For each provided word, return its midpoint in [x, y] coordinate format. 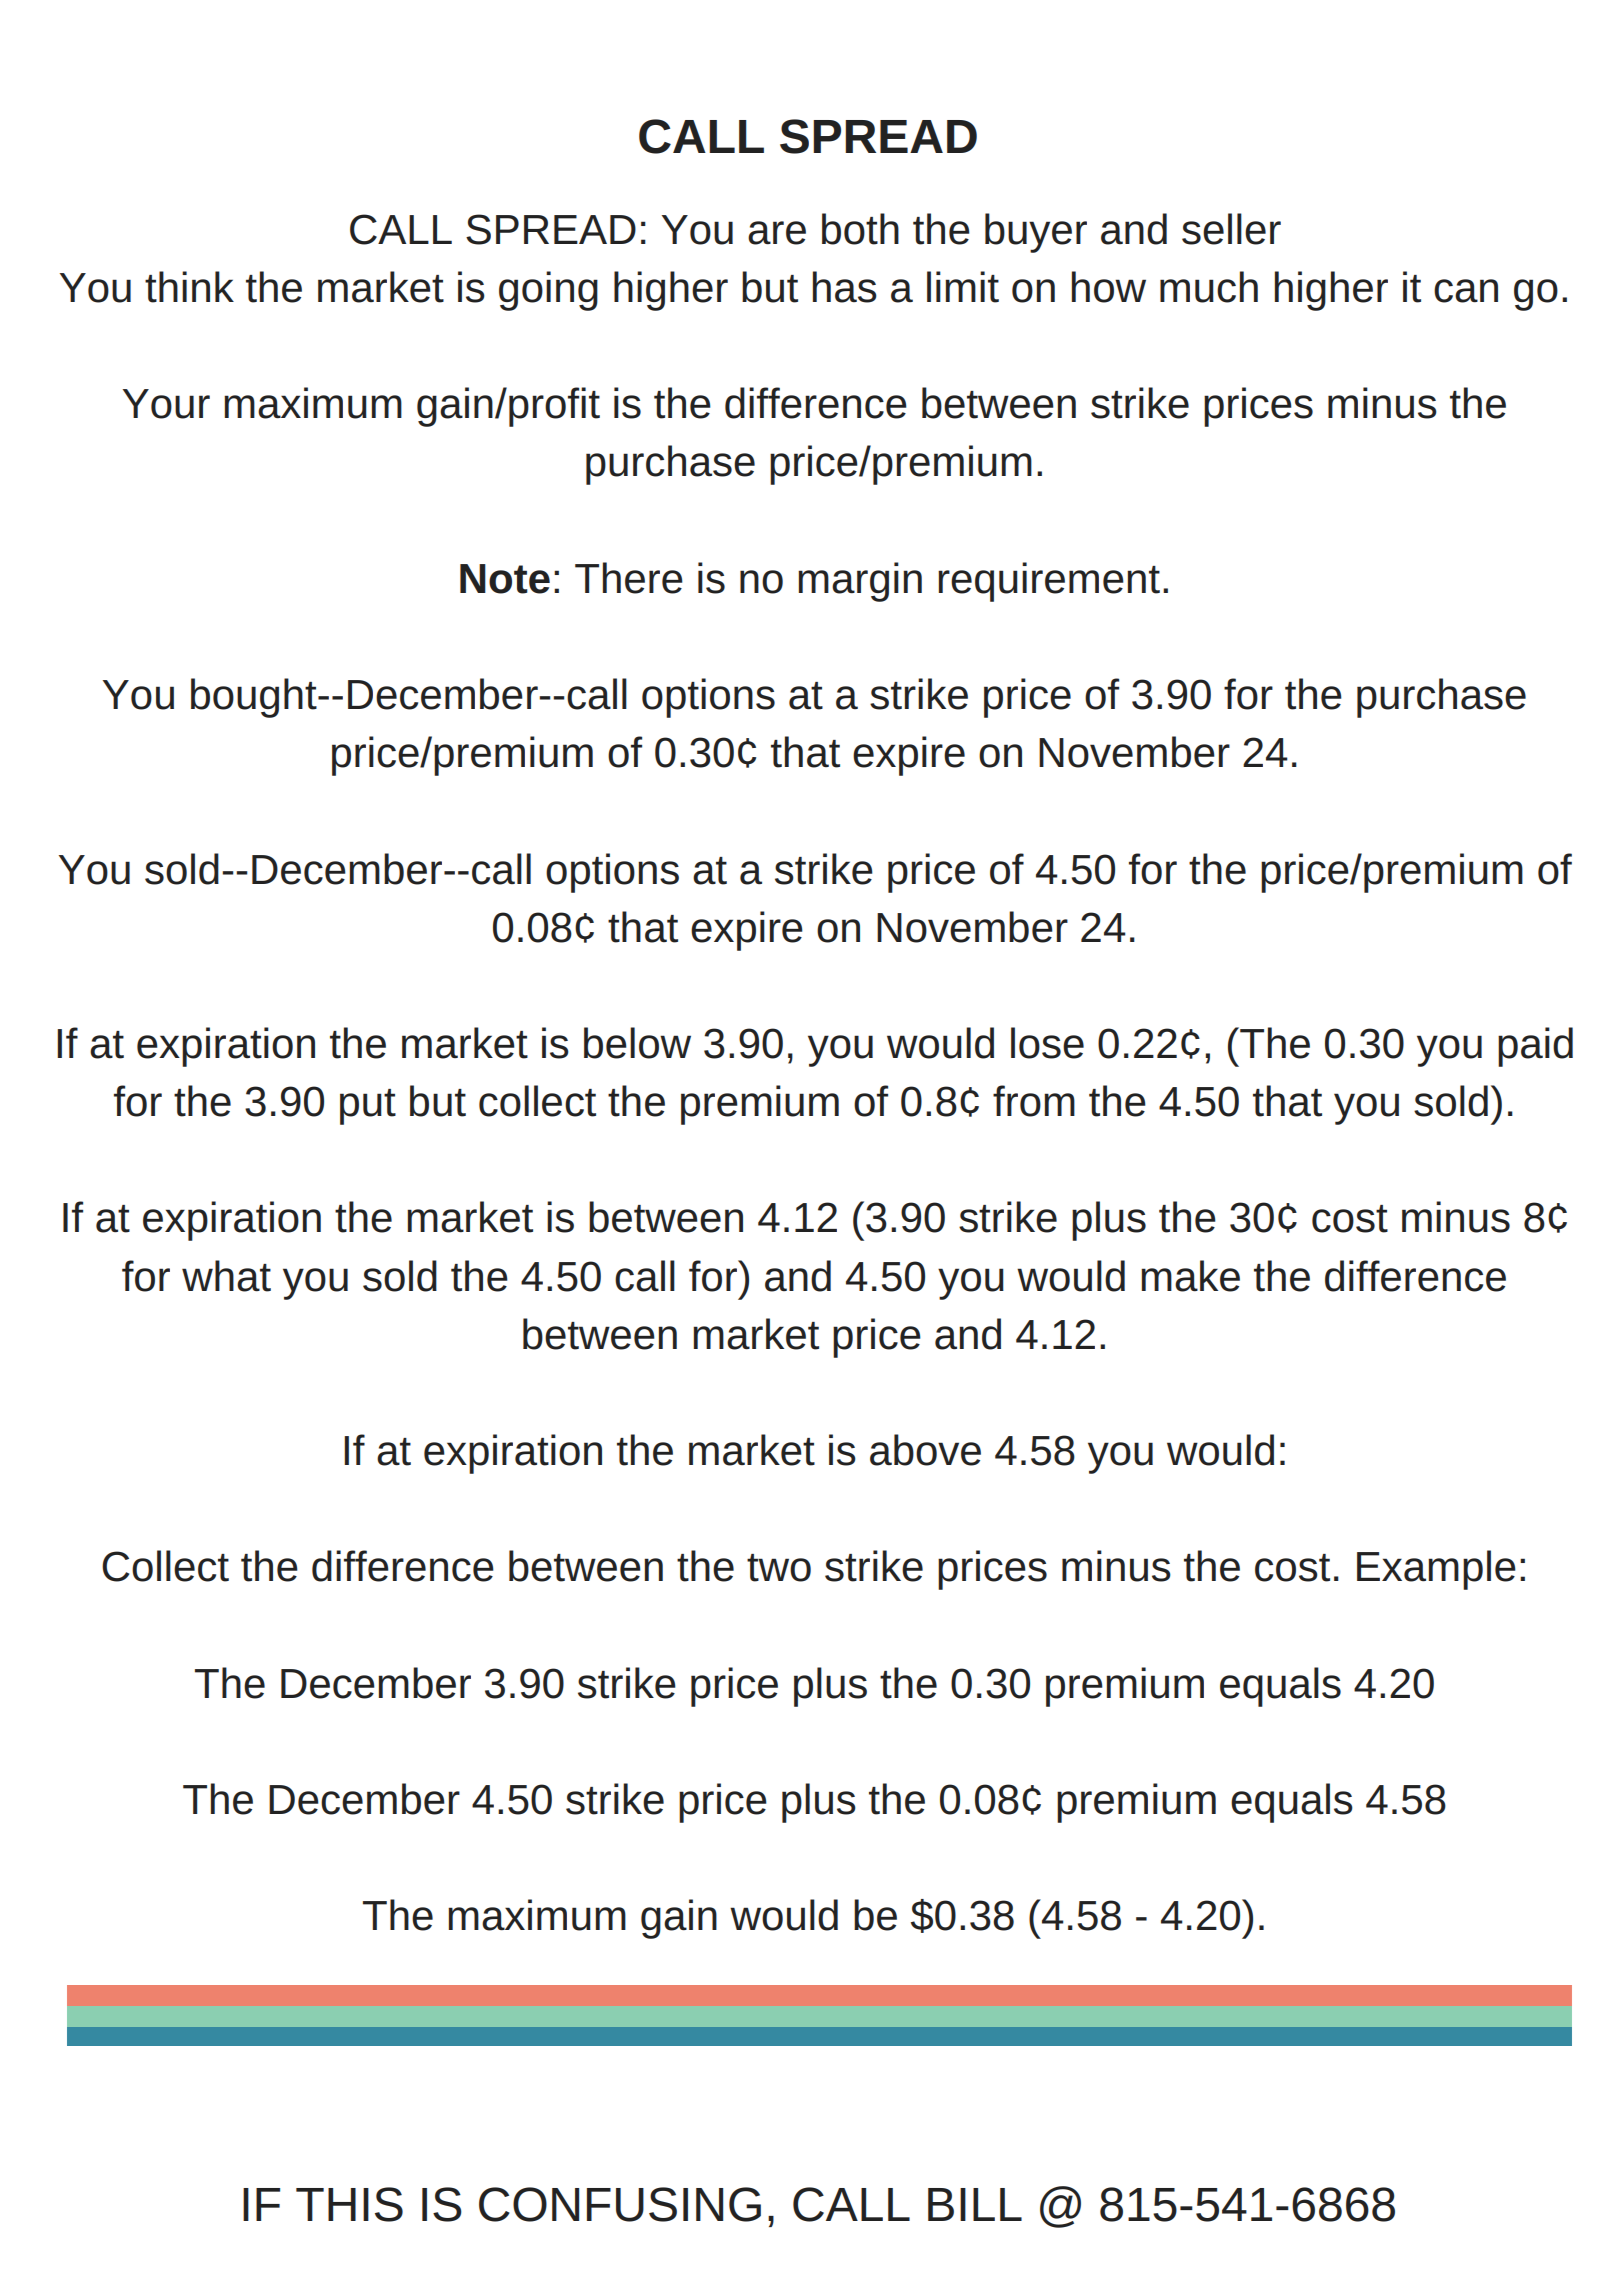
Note [505, 579]
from [1034, 1101]
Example [1436, 1570]
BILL [975, 2204]
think [189, 287]
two [779, 1568]
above [925, 1450]
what [226, 1276]
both [860, 229]
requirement [1049, 582]
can [1466, 291]
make [1190, 1276]
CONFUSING [620, 2204]
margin [860, 582]
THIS [349, 2204]
